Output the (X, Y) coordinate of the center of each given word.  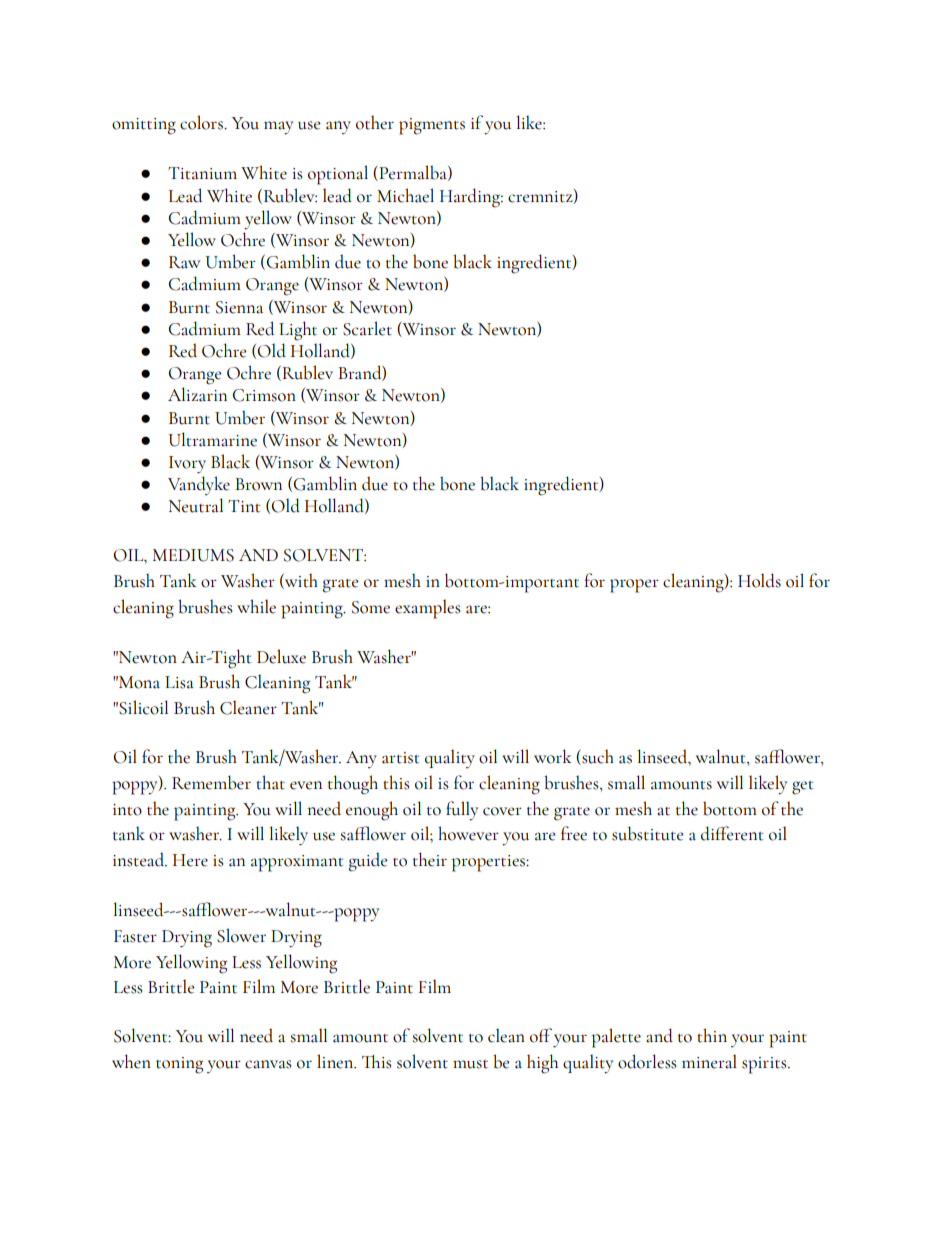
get (803, 788)
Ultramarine (212, 439)
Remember (211, 782)
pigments (432, 126)
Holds (759, 580)
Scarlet (367, 328)
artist (401, 758)
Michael (405, 195)
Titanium (202, 173)
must (470, 1064)
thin (712, 1035)
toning (179, 1065)
